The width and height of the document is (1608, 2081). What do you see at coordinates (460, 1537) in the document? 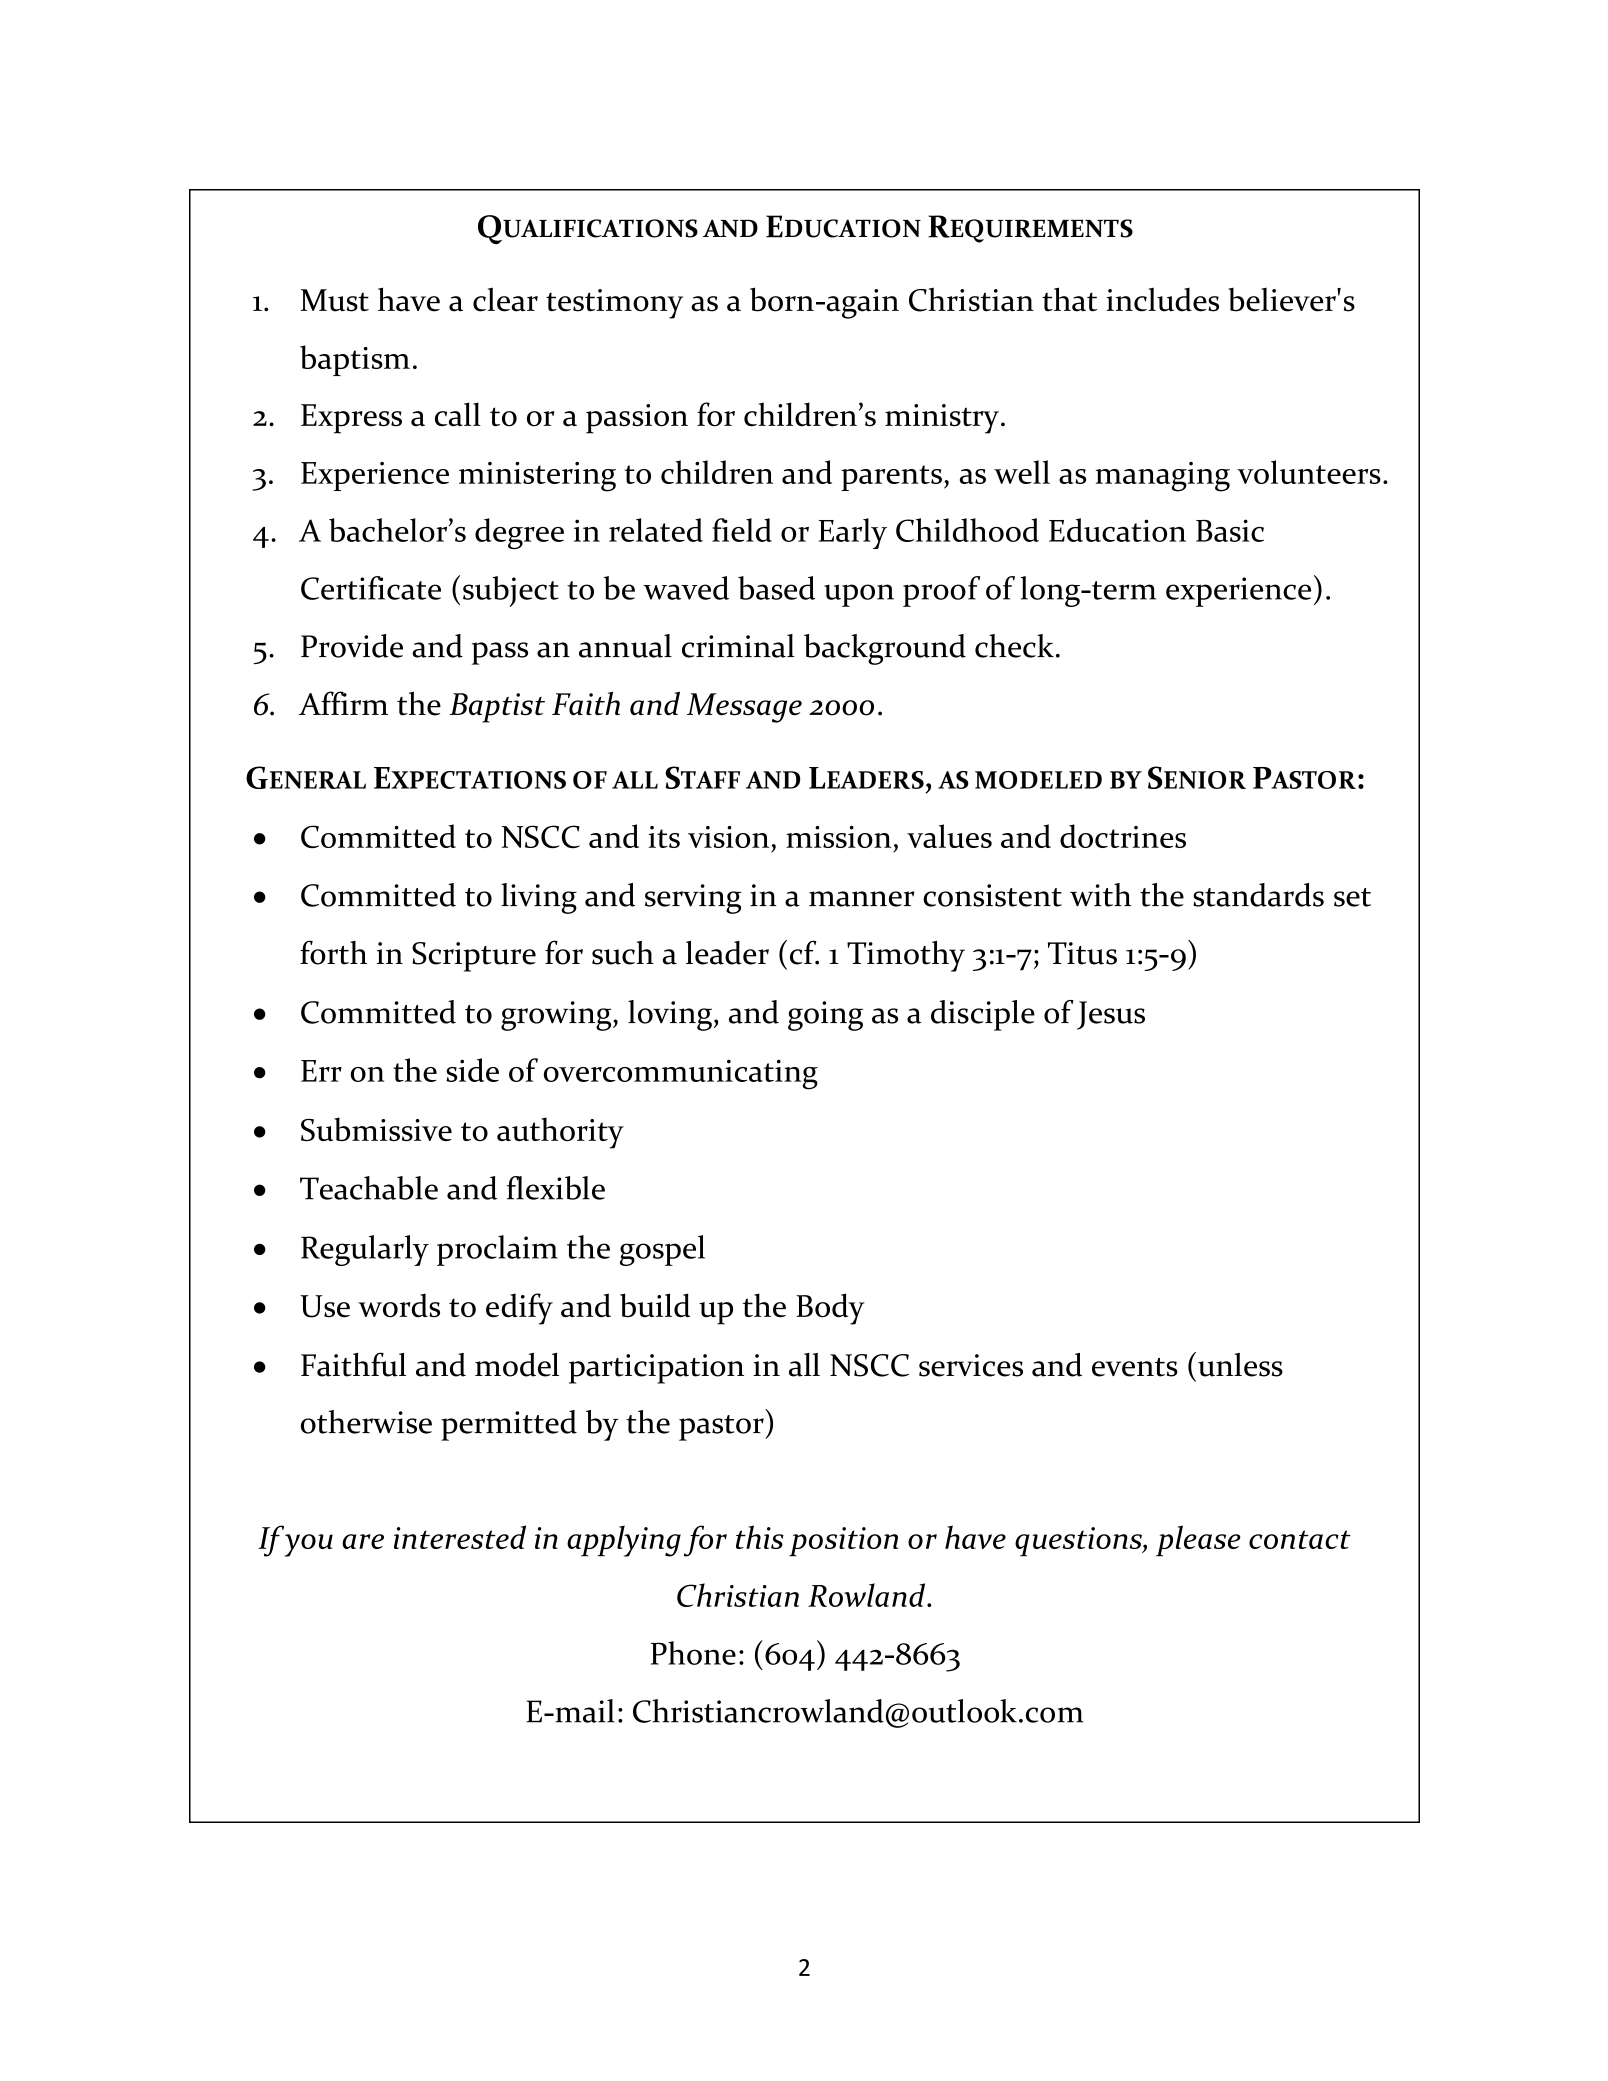
I see `interested` at bounding box center [460, 1537].
